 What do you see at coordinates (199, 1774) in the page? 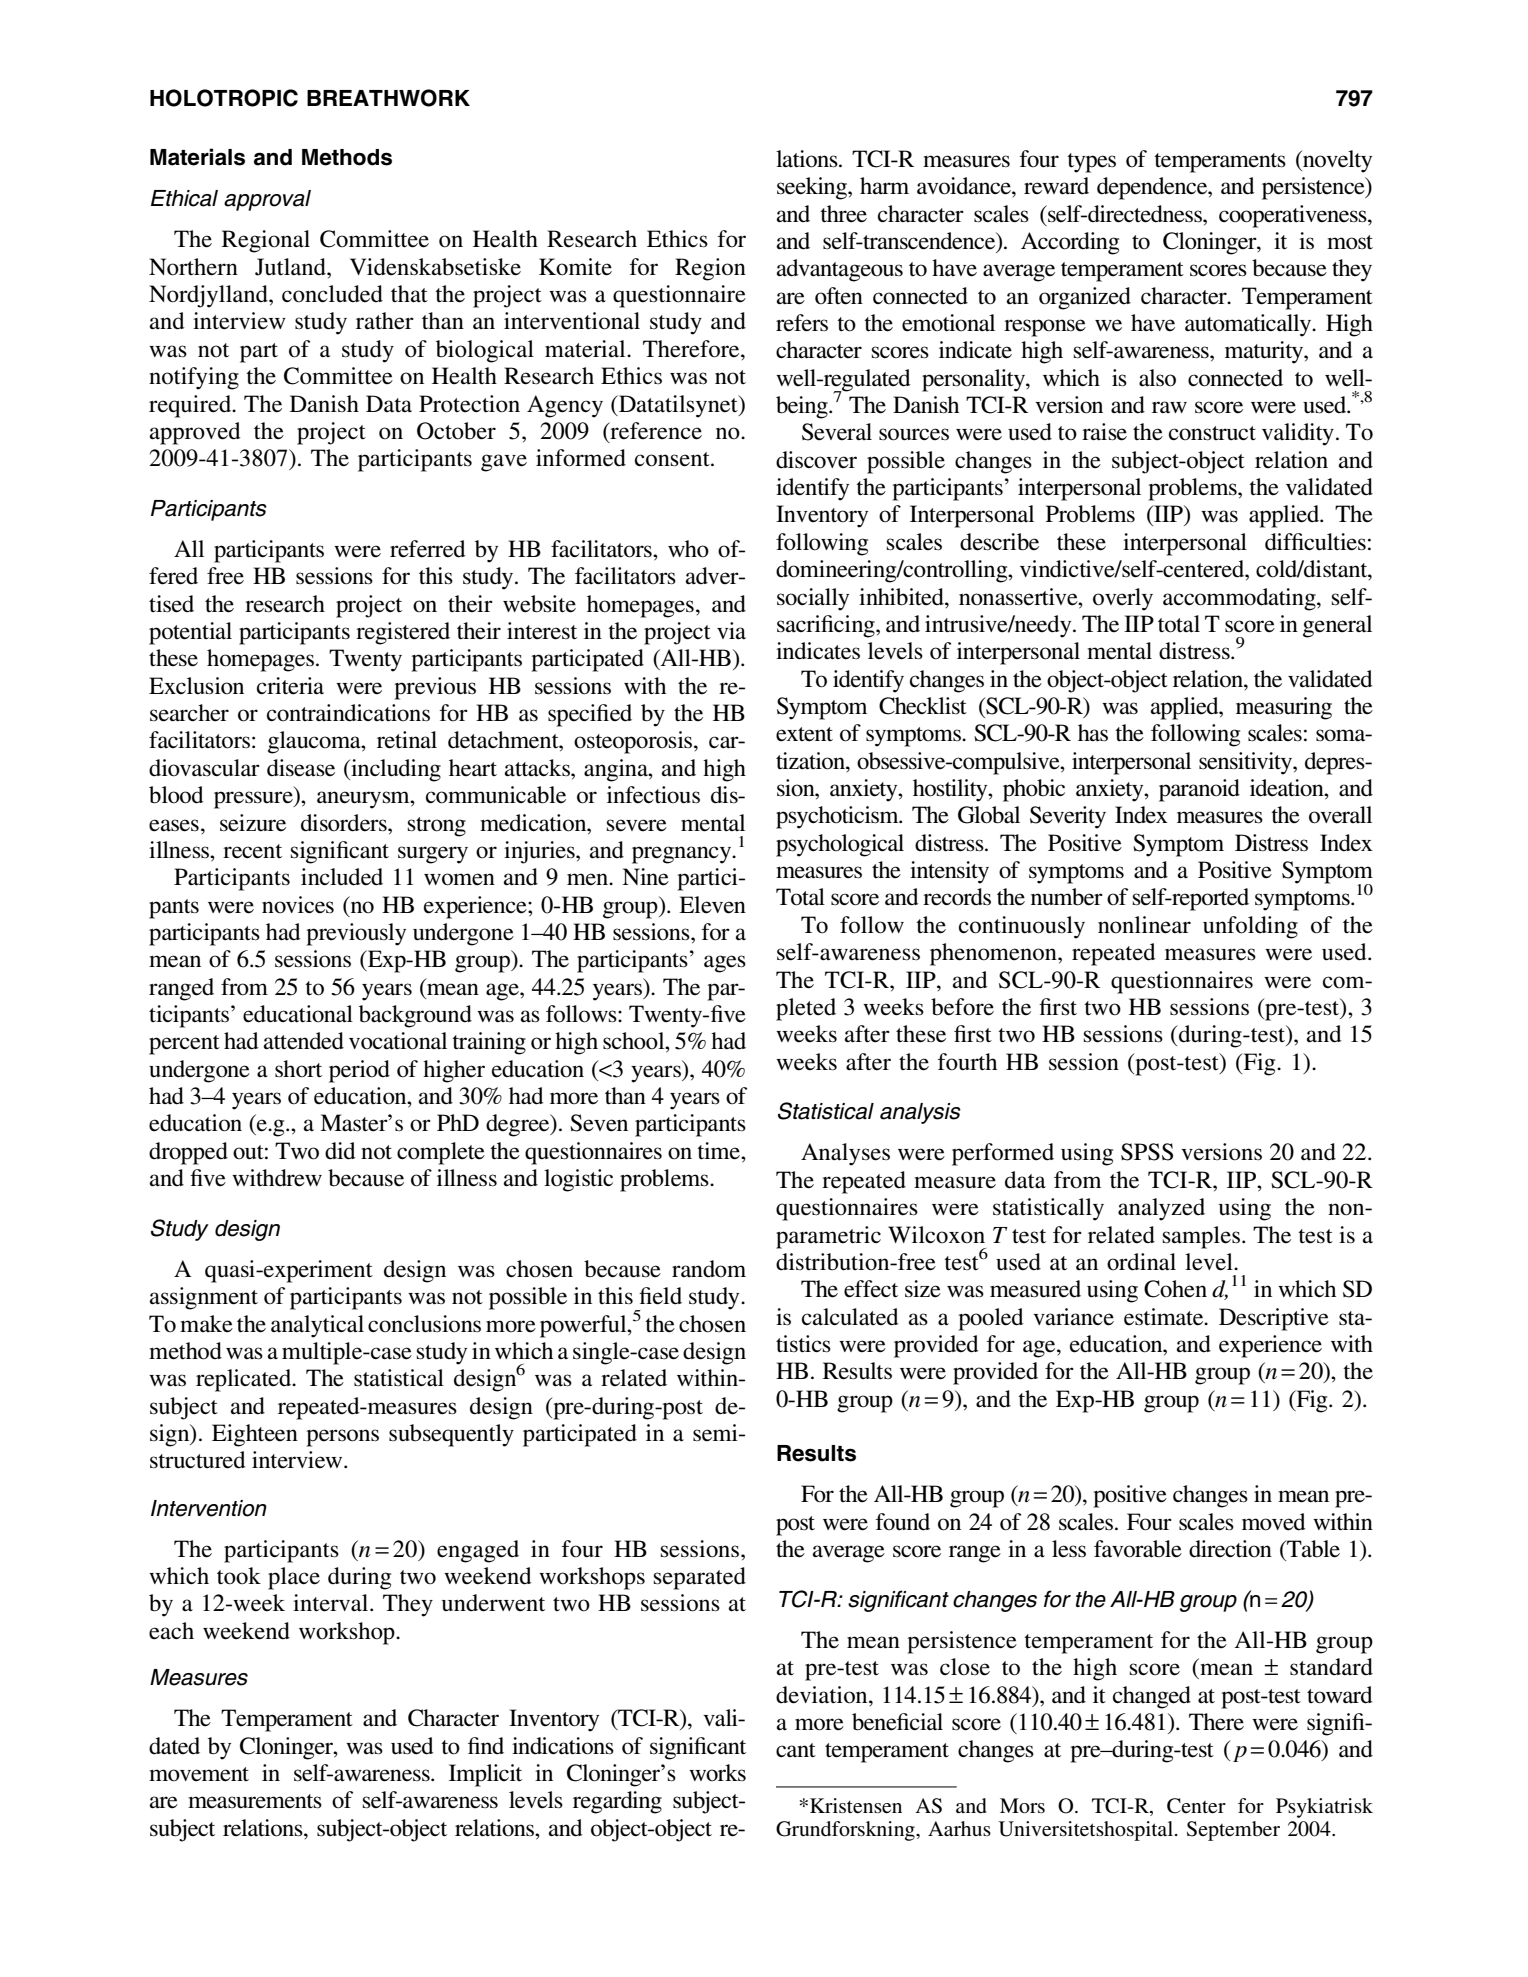
I see `movement` at bounding box center [199, 1774].
